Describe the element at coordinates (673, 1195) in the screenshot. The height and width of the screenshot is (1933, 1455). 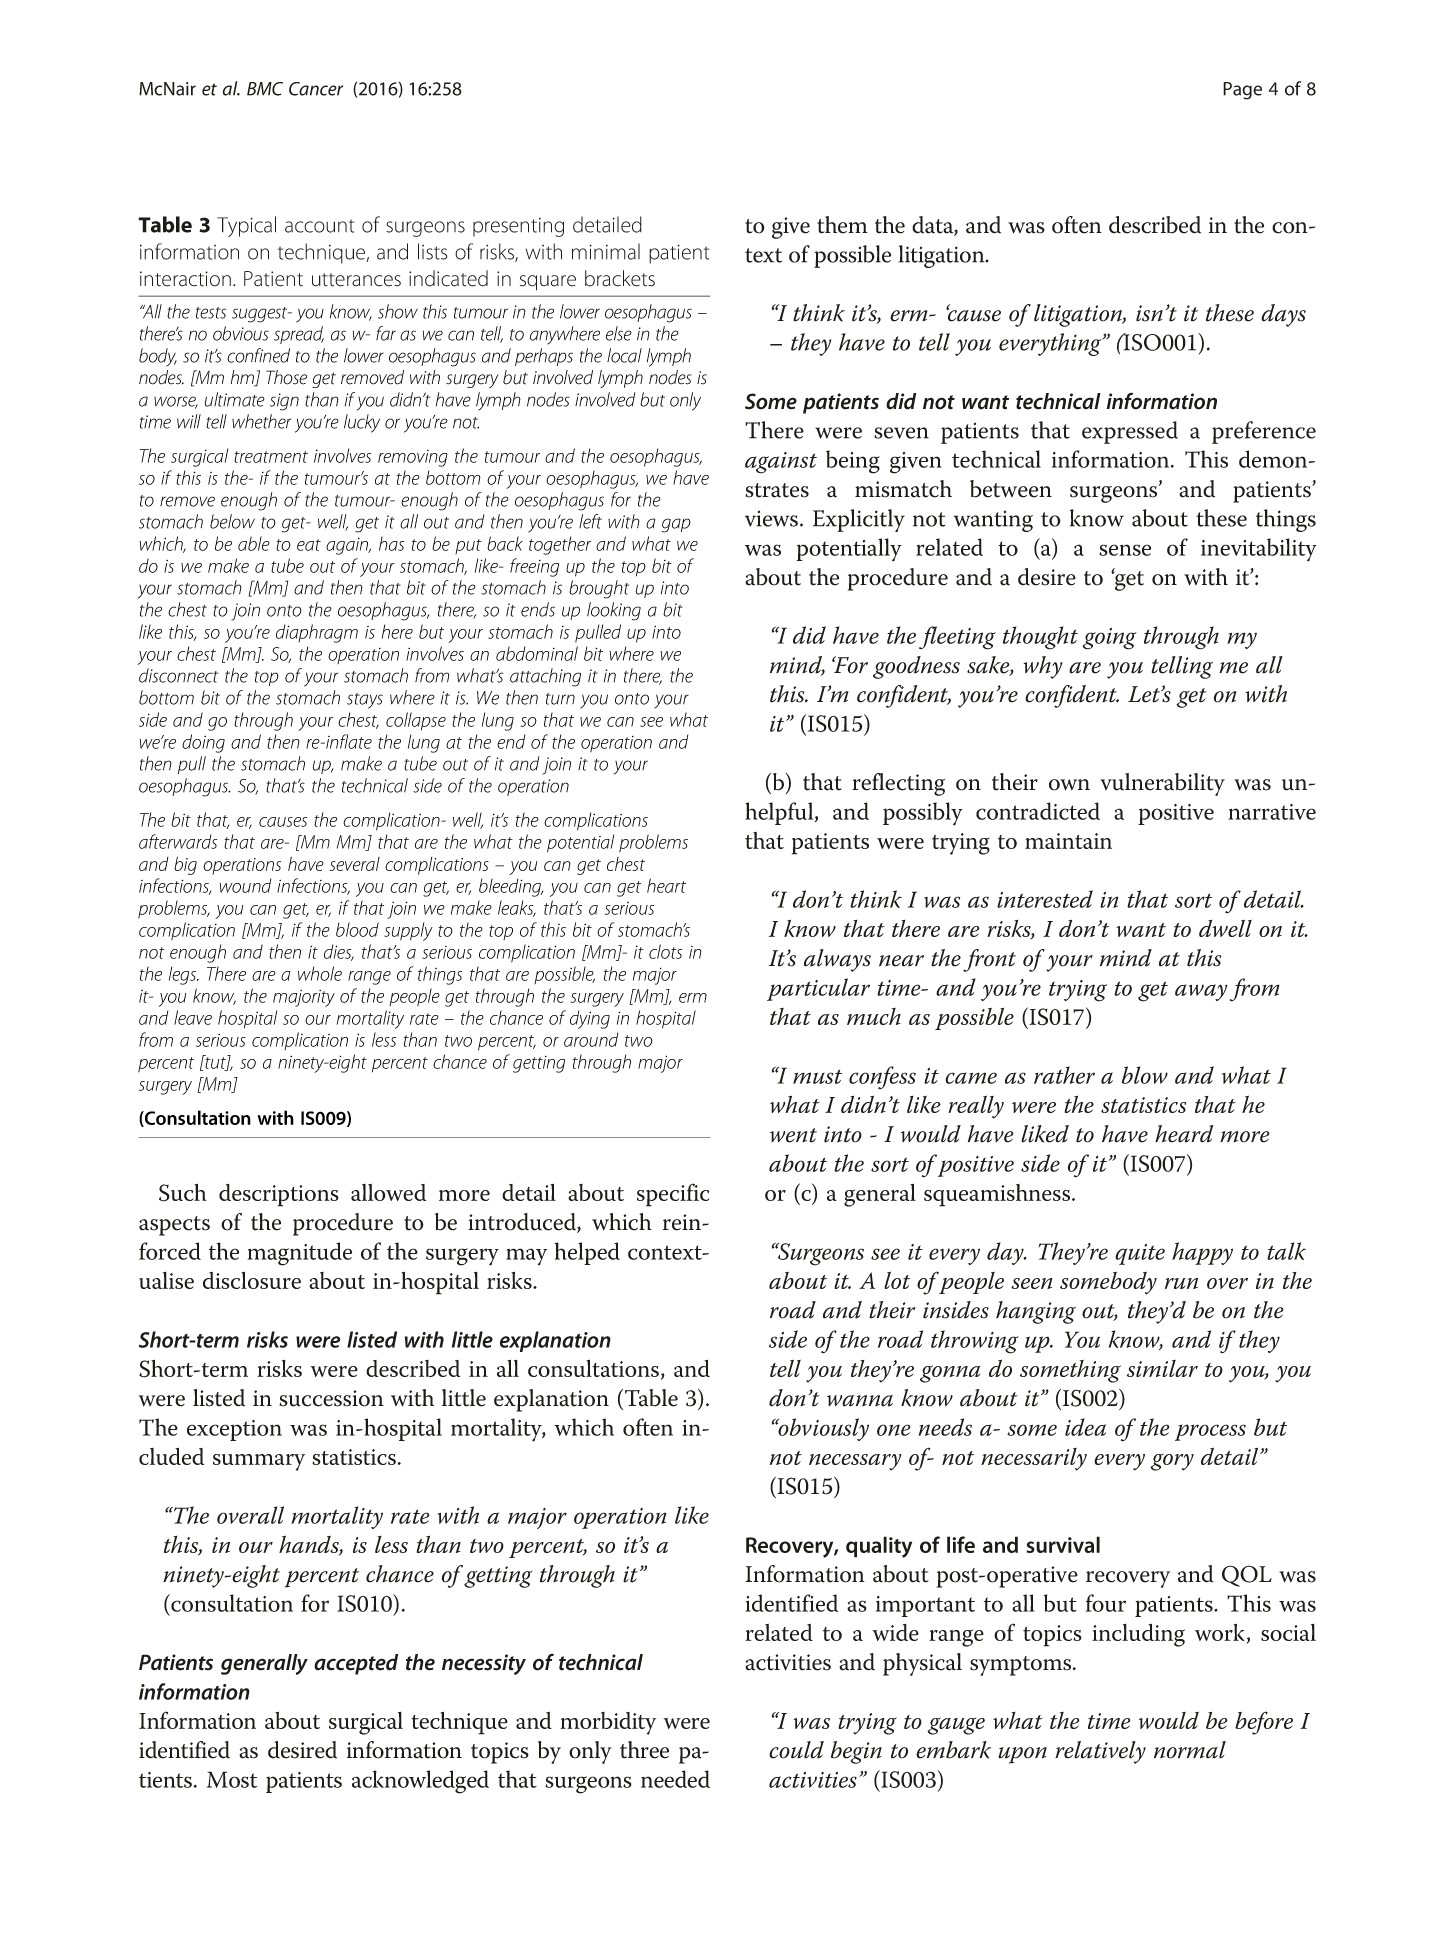
I see `specific` at that location.
